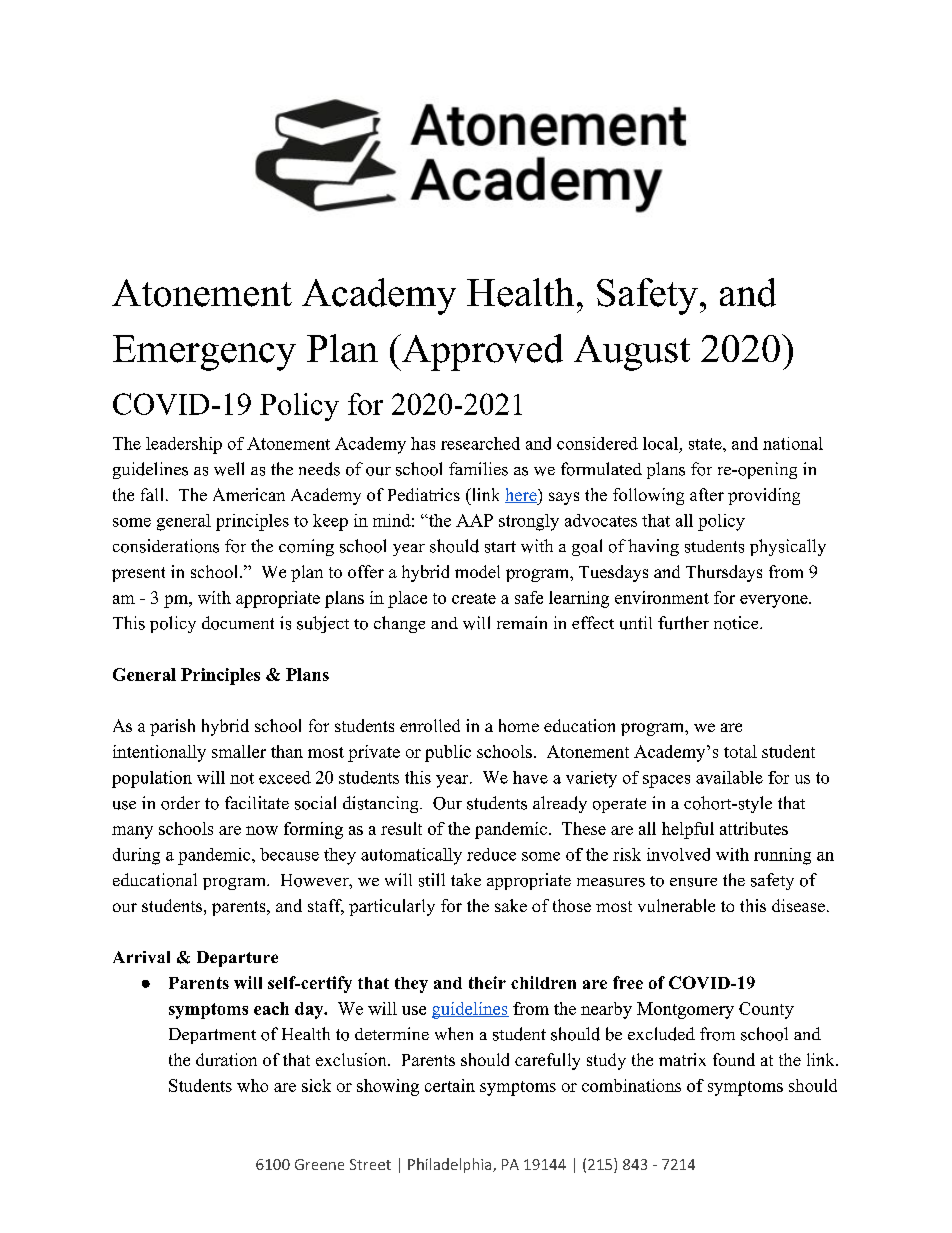 The width and height of the screenshot is (952, 1233). What do you see at coordinates (481, 352) in the screenshot?
I see `Approved` at bounding box center [481, 352].
